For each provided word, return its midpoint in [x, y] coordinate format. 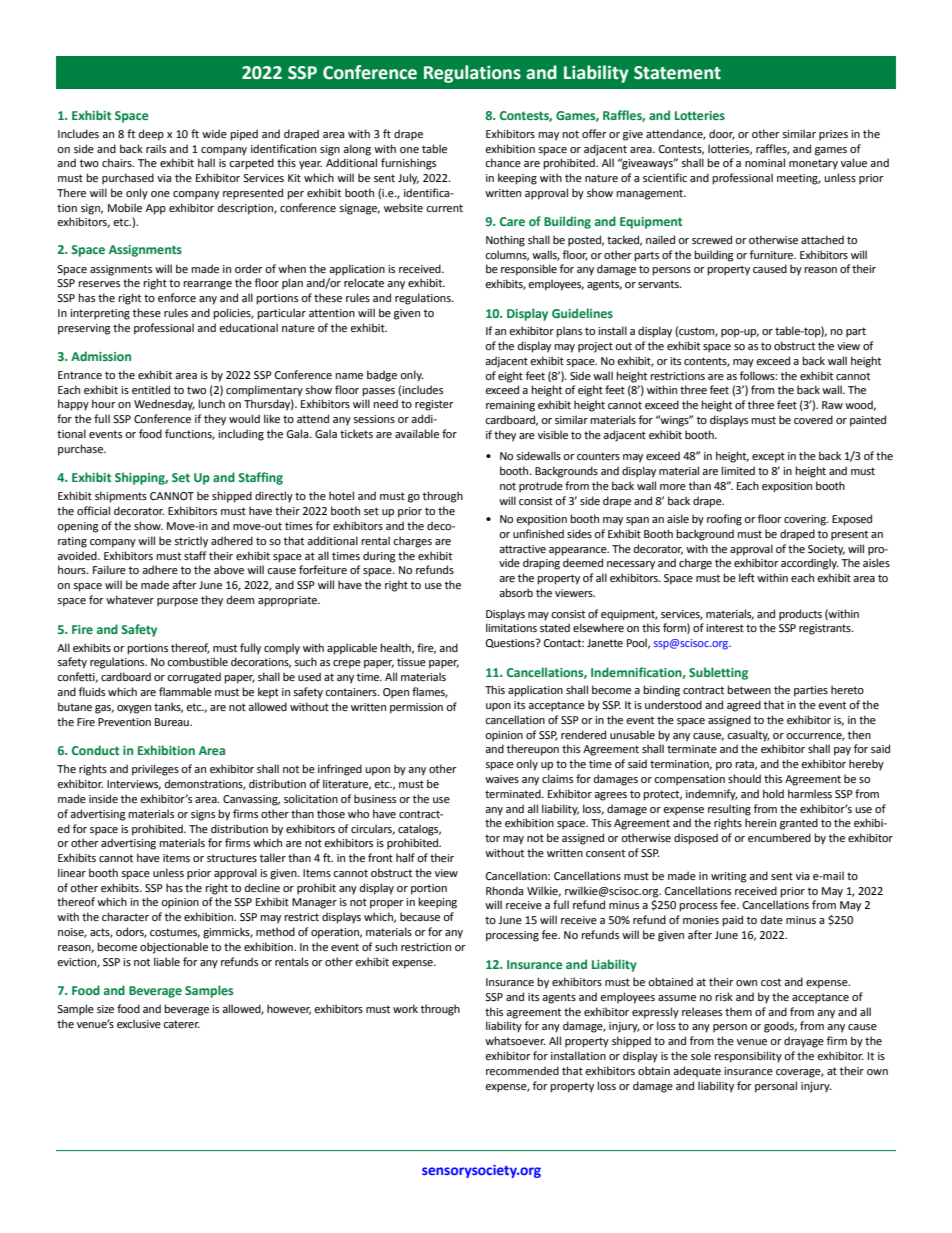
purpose [177, 602]
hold [773, 793]
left [747, 577]
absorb [516, 592]
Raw [832, 405]
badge [382, 376]
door [722, 134]
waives [502, 779]
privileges [155, 770]
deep [151, 135]
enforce [177, 297]
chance [503, 162]
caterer [181, 1024]
